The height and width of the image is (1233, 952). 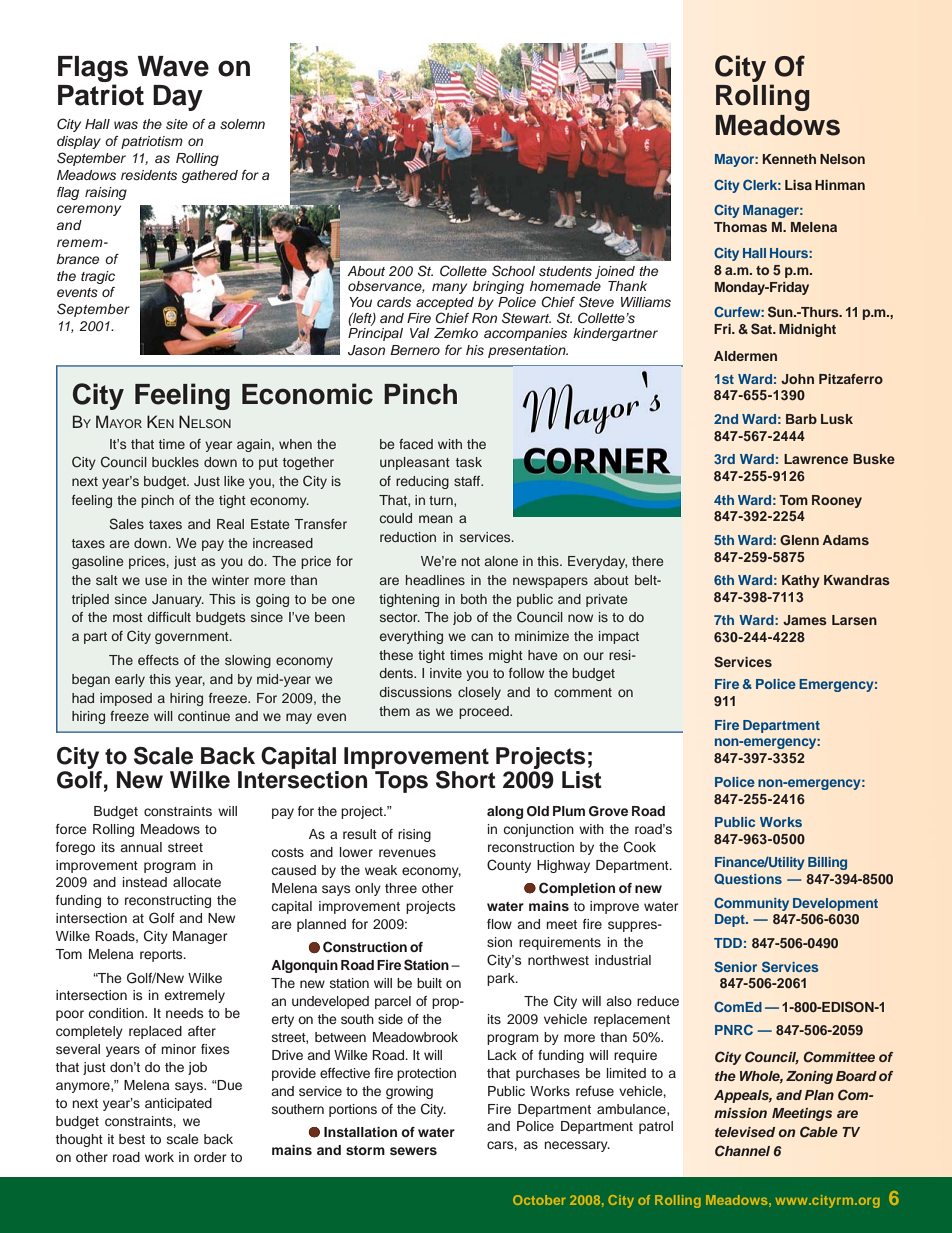 What do you see at coordinates (745, 356) in the image?
I see `Aldermen` at bounding box center [745, 356].
